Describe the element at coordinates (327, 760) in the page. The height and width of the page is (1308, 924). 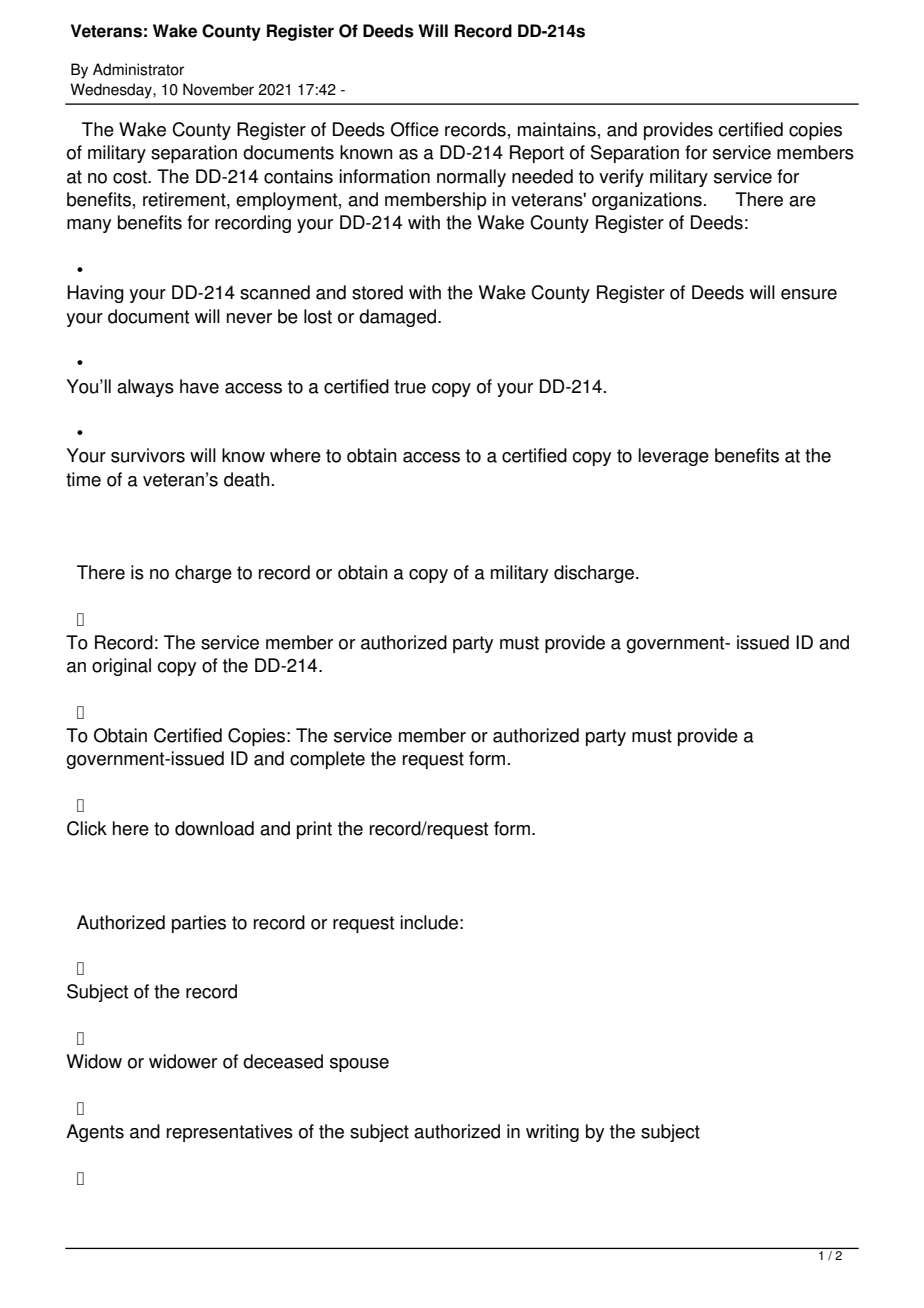
I see `complete` at that location.
